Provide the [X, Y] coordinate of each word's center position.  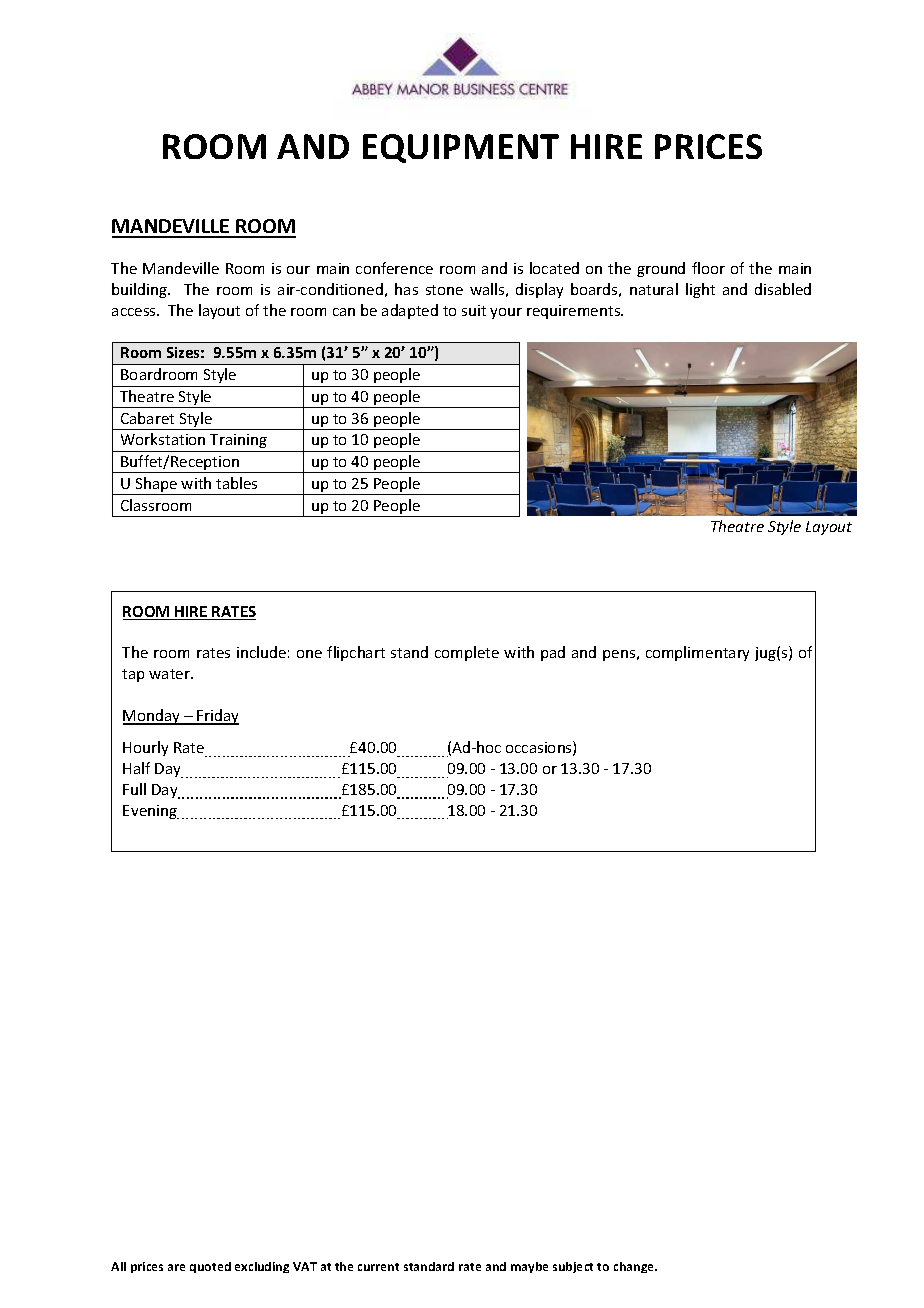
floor [708, 268]
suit [474, 310]
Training [238, 441]
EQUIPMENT [461, 148]
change [635, 1267]
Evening [151, 812]
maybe [529, 1267]
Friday [217, 717]
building [140, 290]
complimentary [697, 653]
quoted [210, 1267]
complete [467, 653]
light [700, 290]
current [378, 1267]
